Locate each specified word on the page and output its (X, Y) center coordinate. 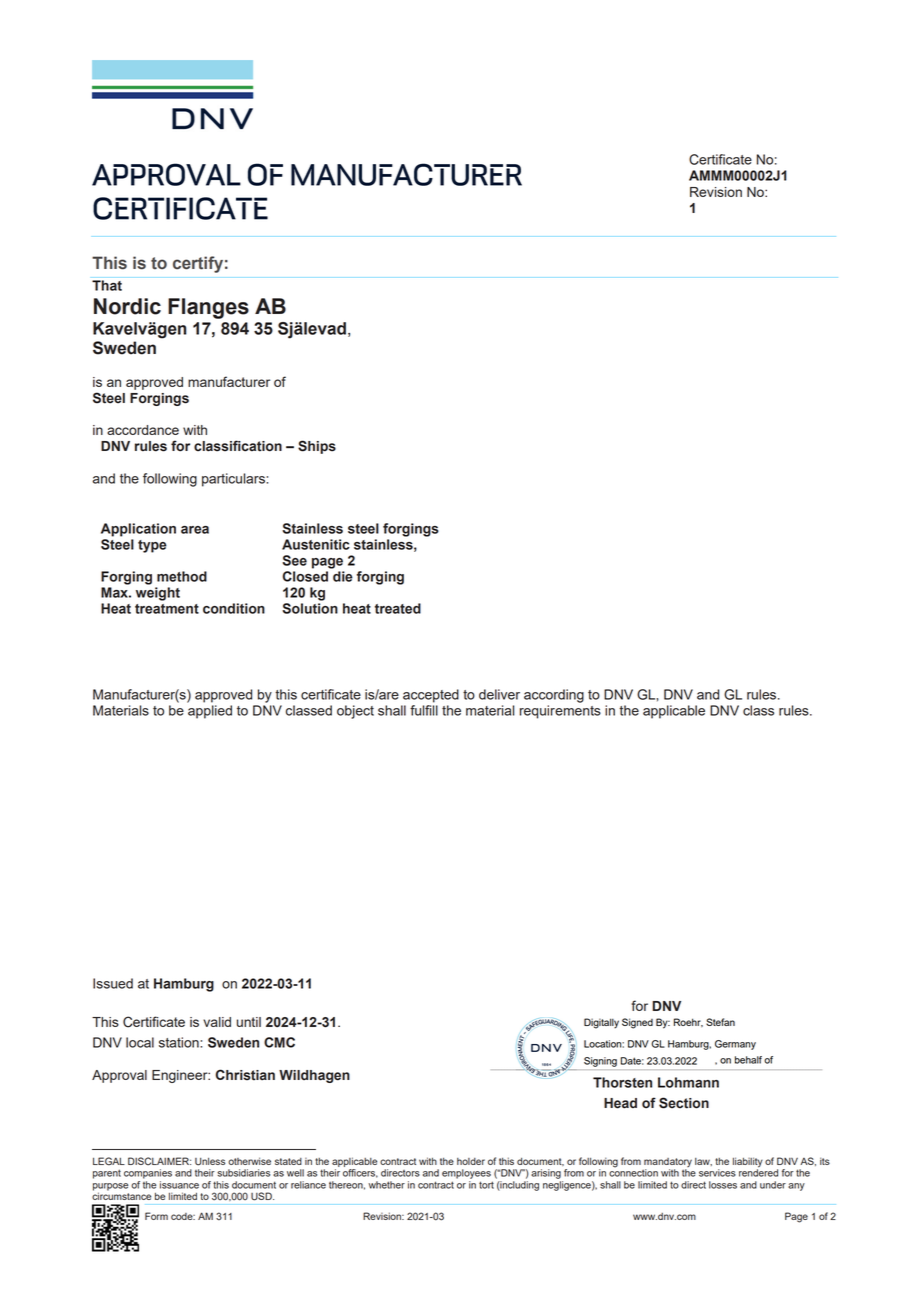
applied (210, 712)
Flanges (208, 308)
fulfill (424, 710)
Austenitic (316, 544)
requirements (560, 712)
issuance (179, 1185)
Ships (317, 447)
